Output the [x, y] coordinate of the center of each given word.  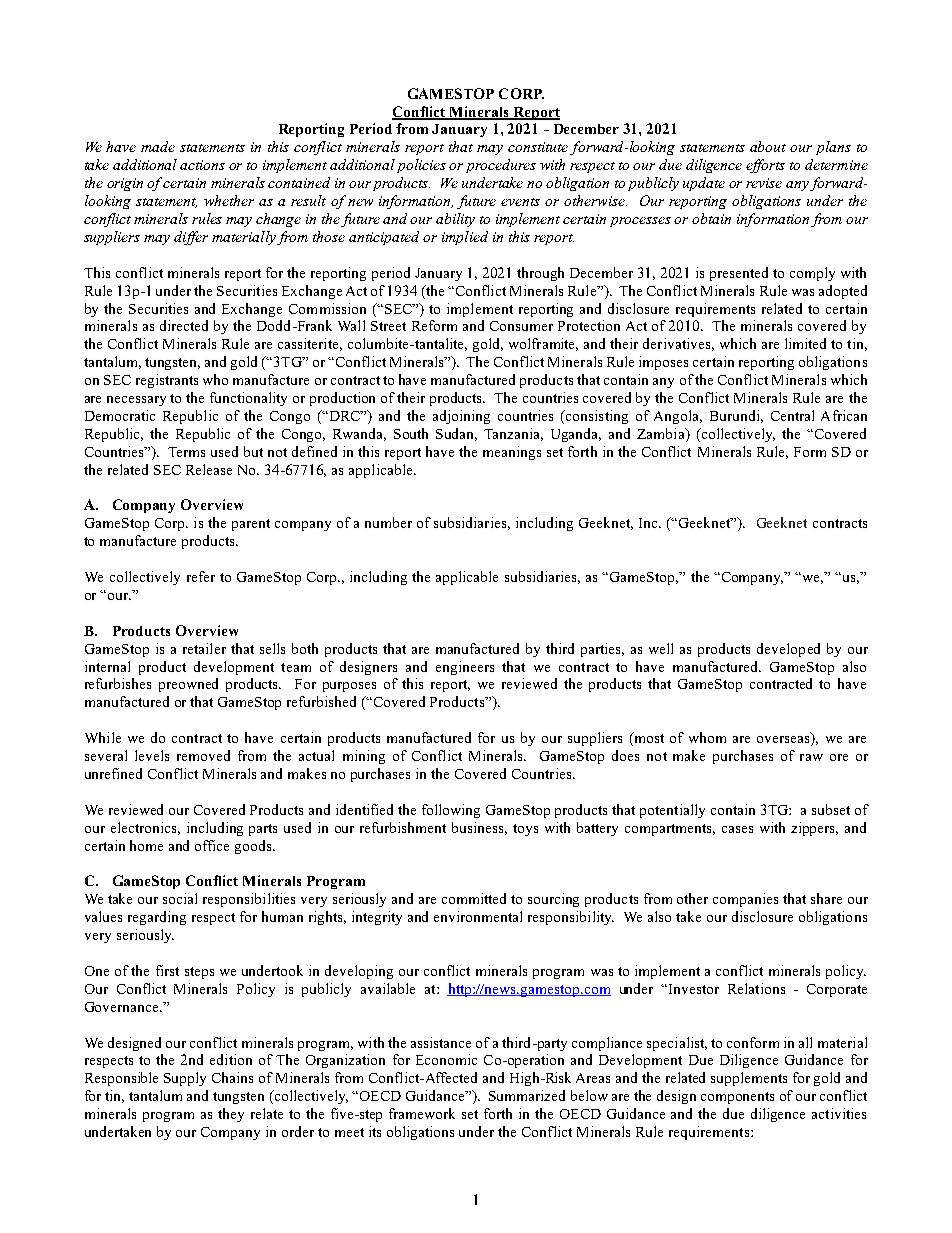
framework [422, 1113]
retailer [204, 648]
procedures [501, 166]
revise [764, 183]
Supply [185, 1079]
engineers [465, 668]
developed [788, 650]
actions [202, 165]
